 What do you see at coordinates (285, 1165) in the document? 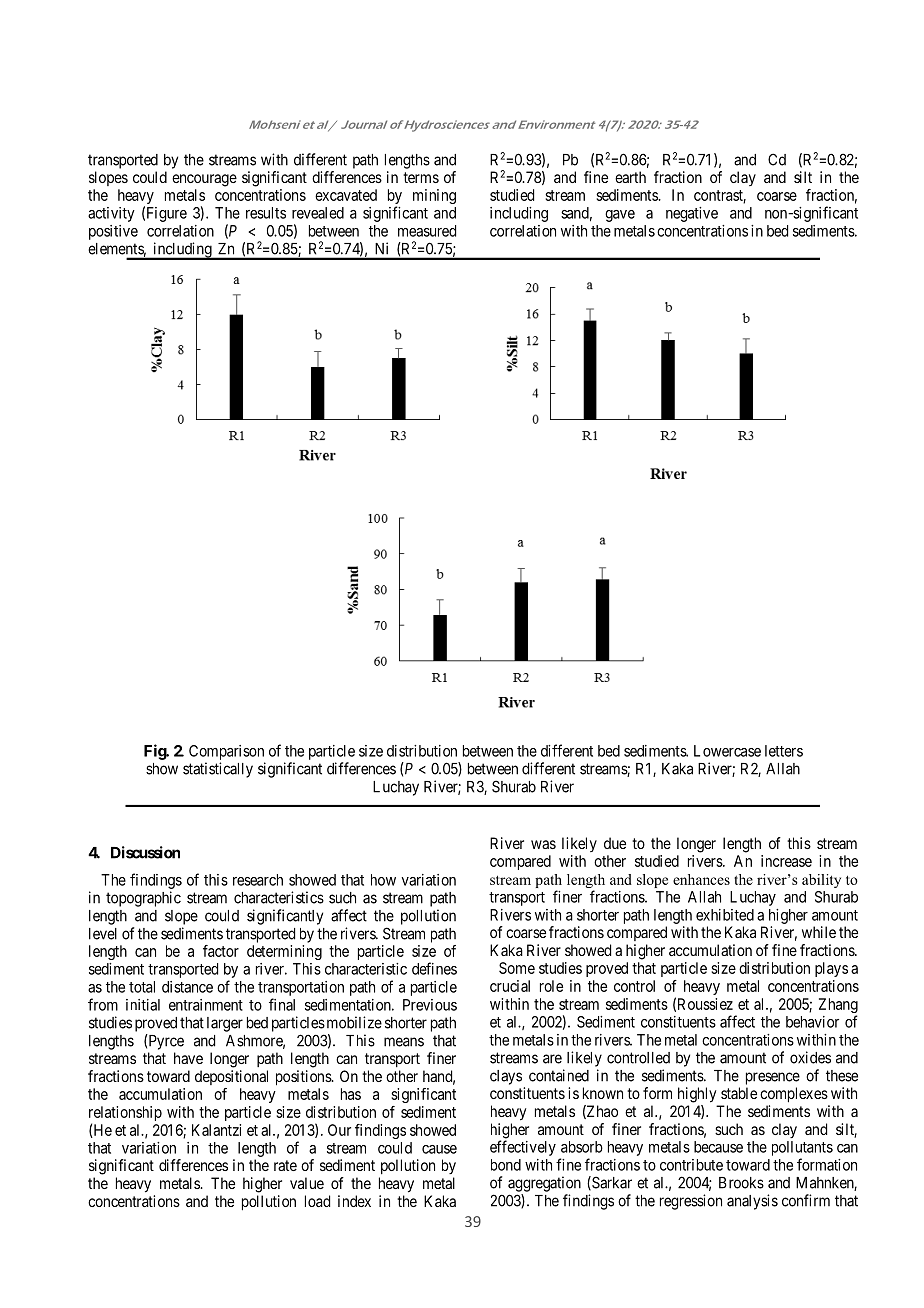
I see `rate` at bounding box center [285, 1165].
